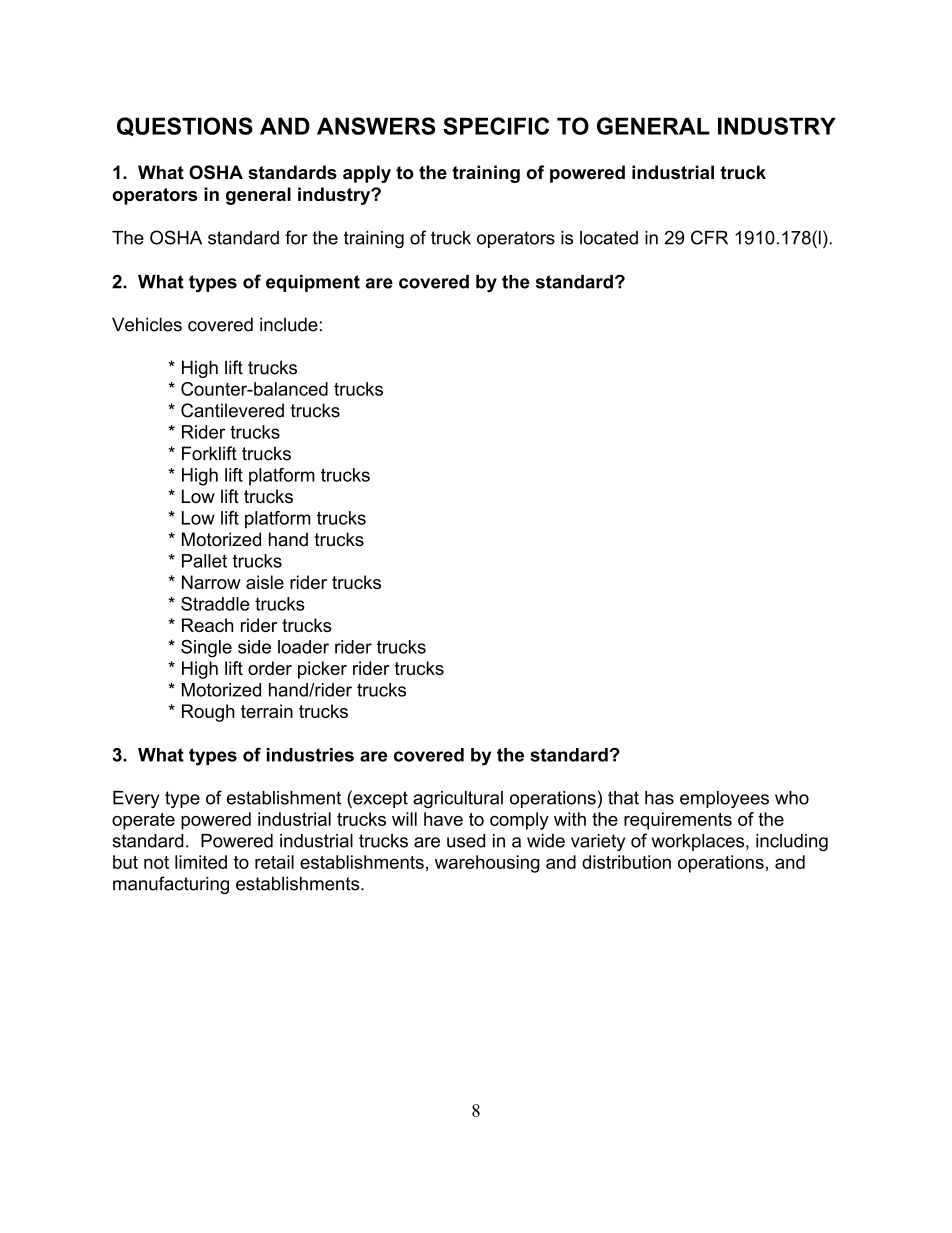 This document has width=952, height=1233. Describe the element at coordinates (232, 410) in the document. I see `Cantilevered` at that location.
